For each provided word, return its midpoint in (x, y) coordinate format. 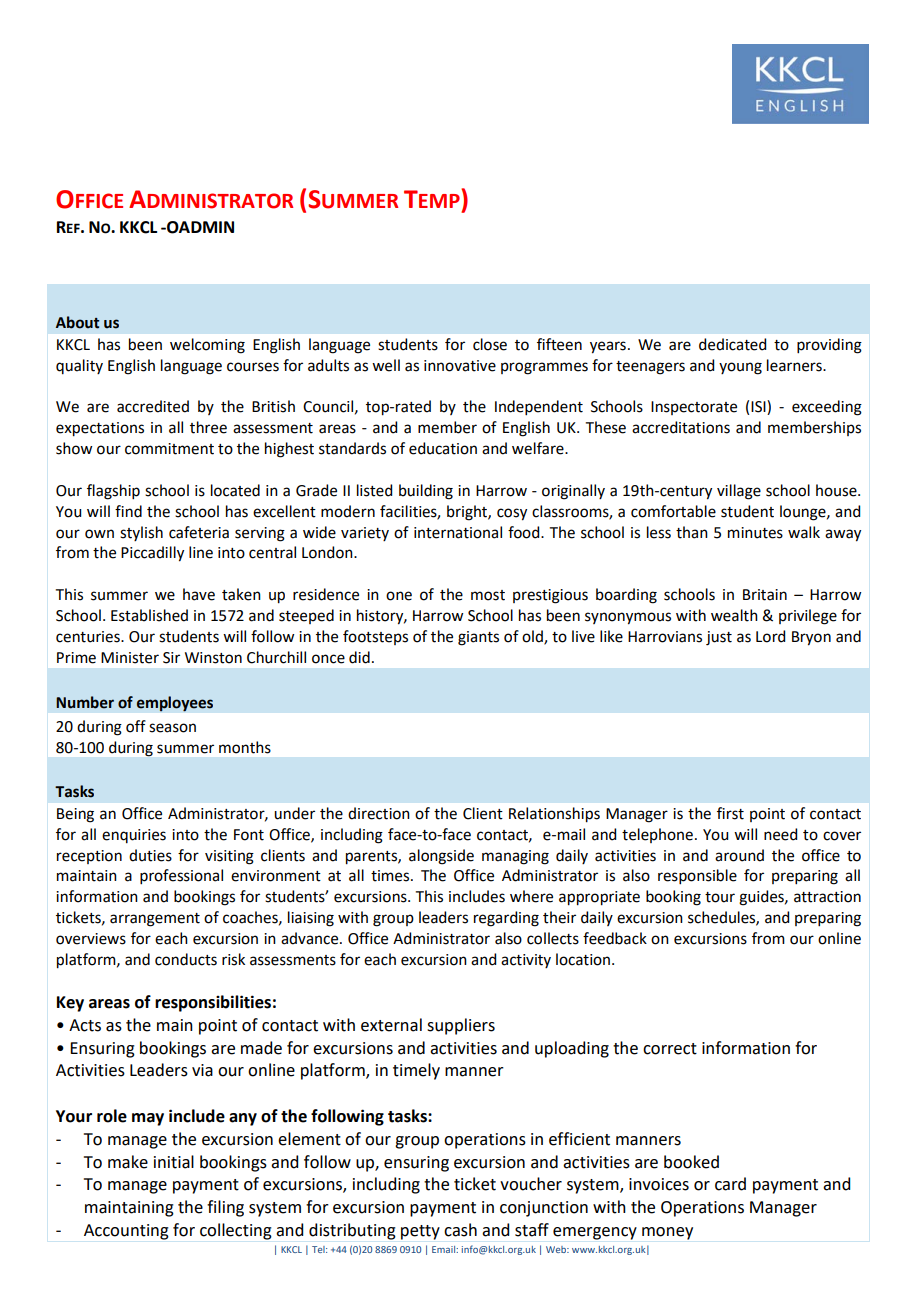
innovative (460, 366)
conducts (186, 959)
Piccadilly (152, 554)
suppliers (461, 1026)
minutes (755, 533)
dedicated (732, 344)
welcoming (207, 346)
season (172, 728)
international (458, 532)
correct (670, 1049)
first (730, 813)
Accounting (126, 1232)
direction (379, 813)
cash (460, 1230)
